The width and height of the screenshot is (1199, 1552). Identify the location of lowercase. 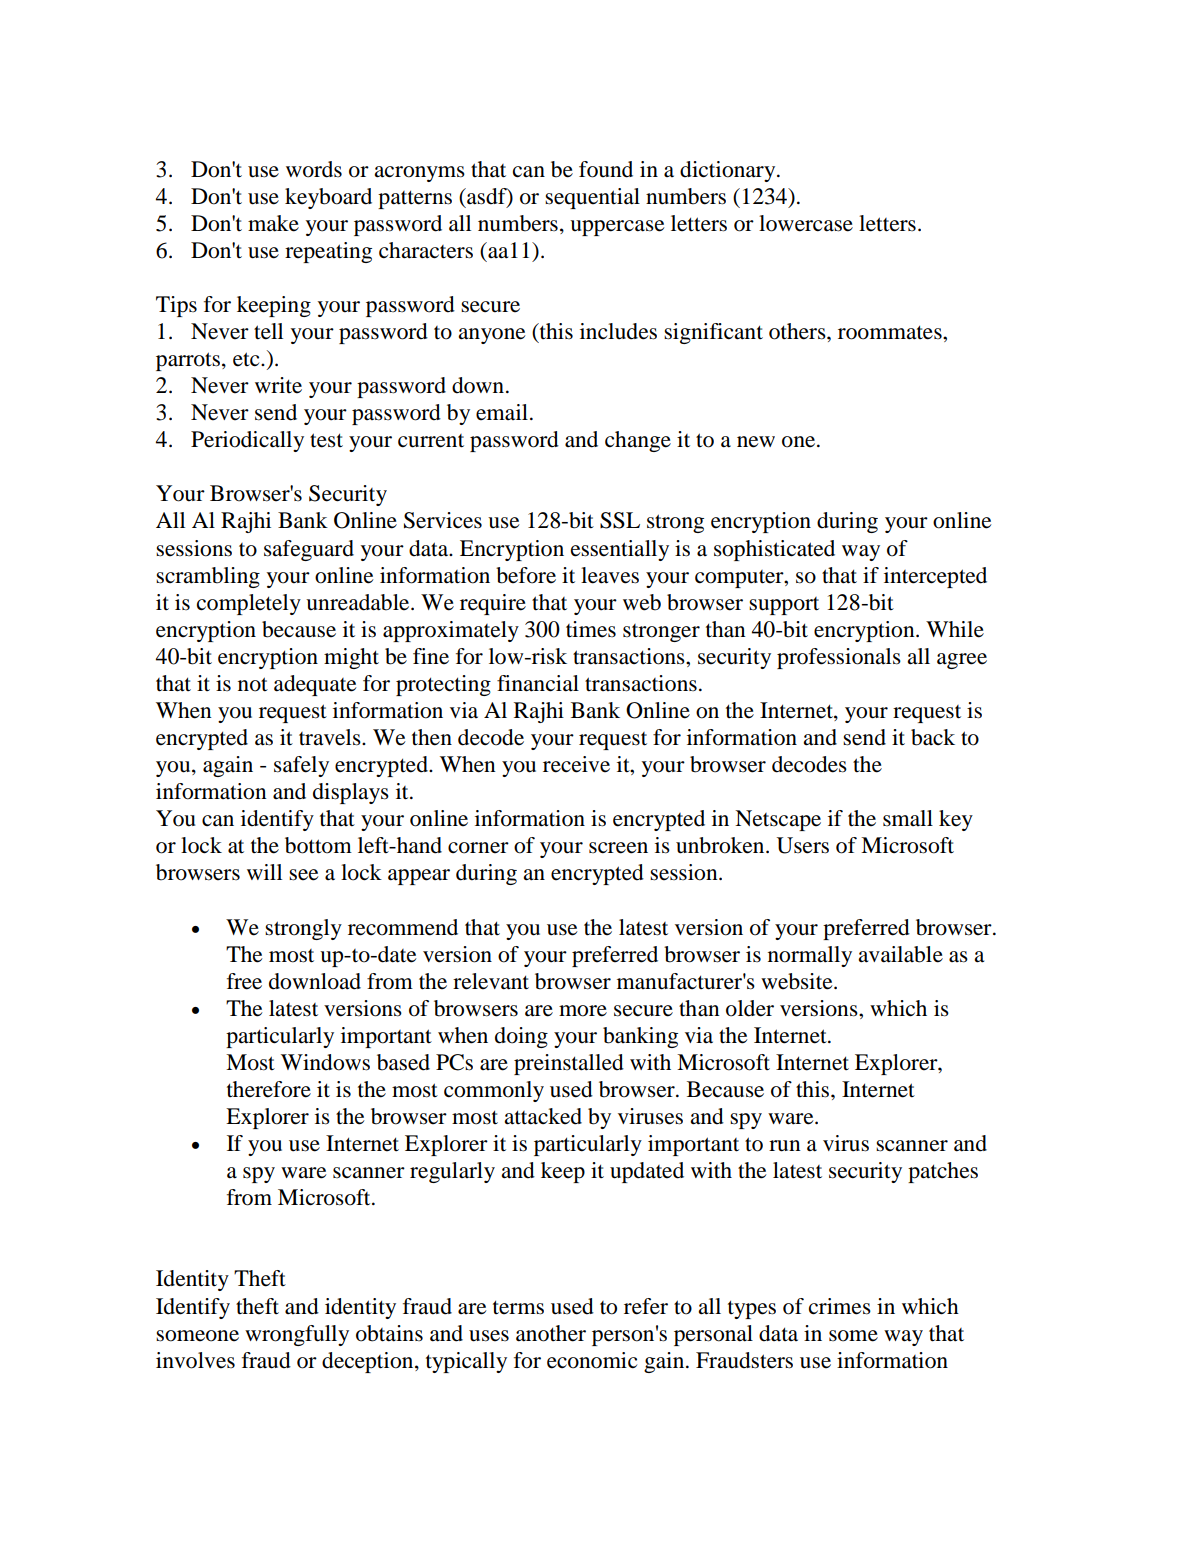
(806, 223).
